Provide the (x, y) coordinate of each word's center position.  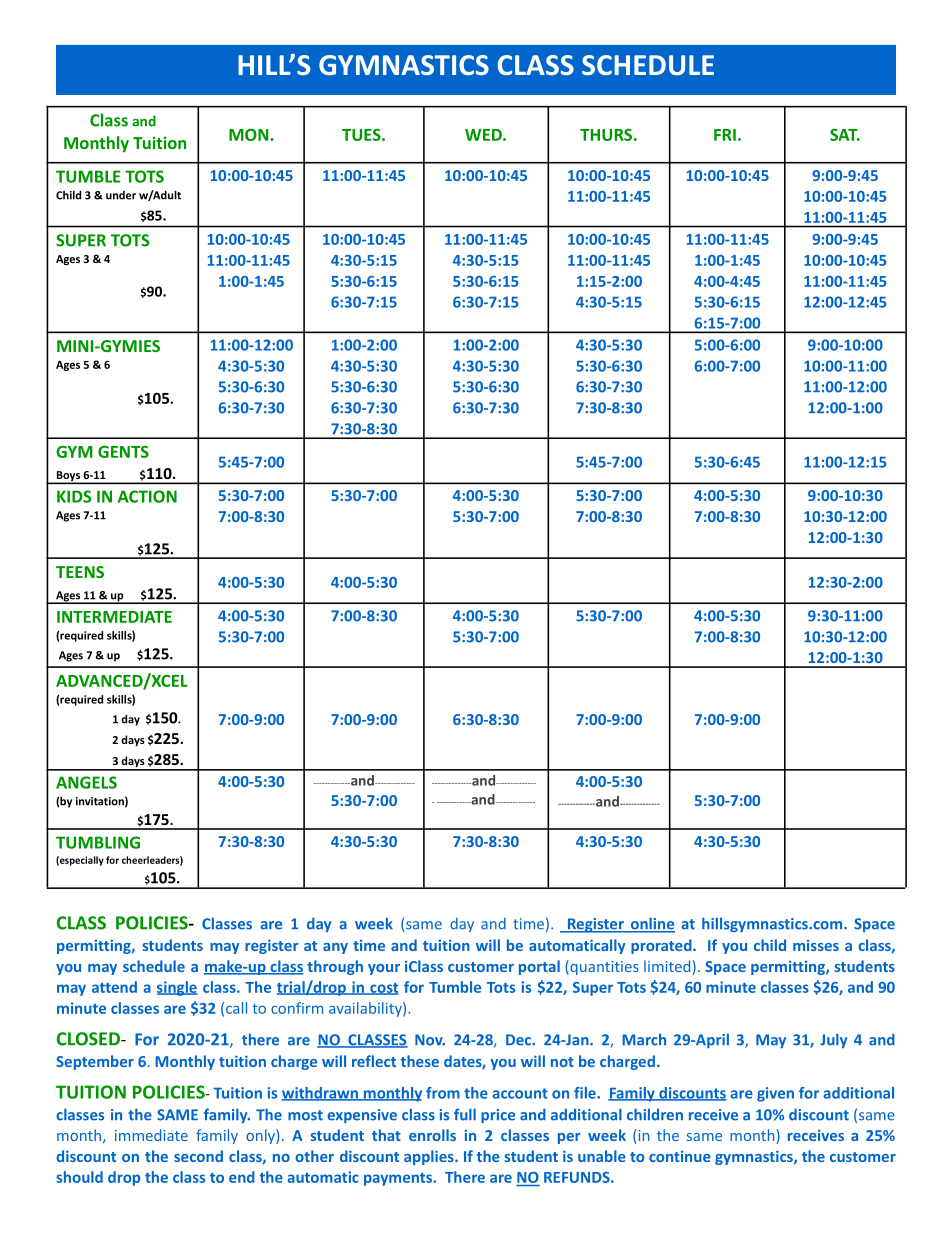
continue (680, 1156)
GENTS (123, 451)
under (121, 195)
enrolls (432, 1135)
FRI (725, 135)
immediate (151, 1135)
